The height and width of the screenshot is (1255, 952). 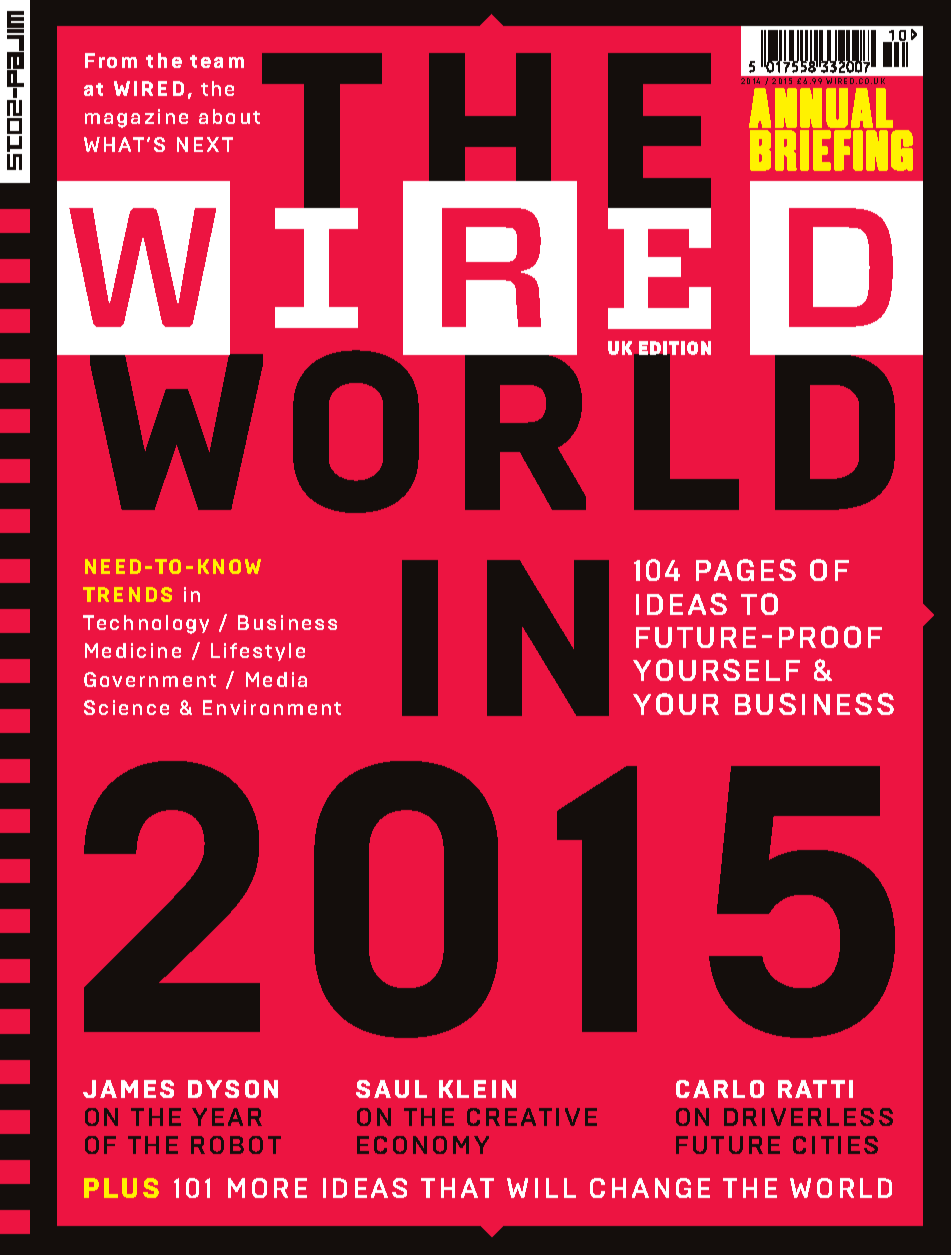 What do you see at coordinates (258, 652) in the screenshot?
I see `Lifestyle` at bounding box center [258, 652].
